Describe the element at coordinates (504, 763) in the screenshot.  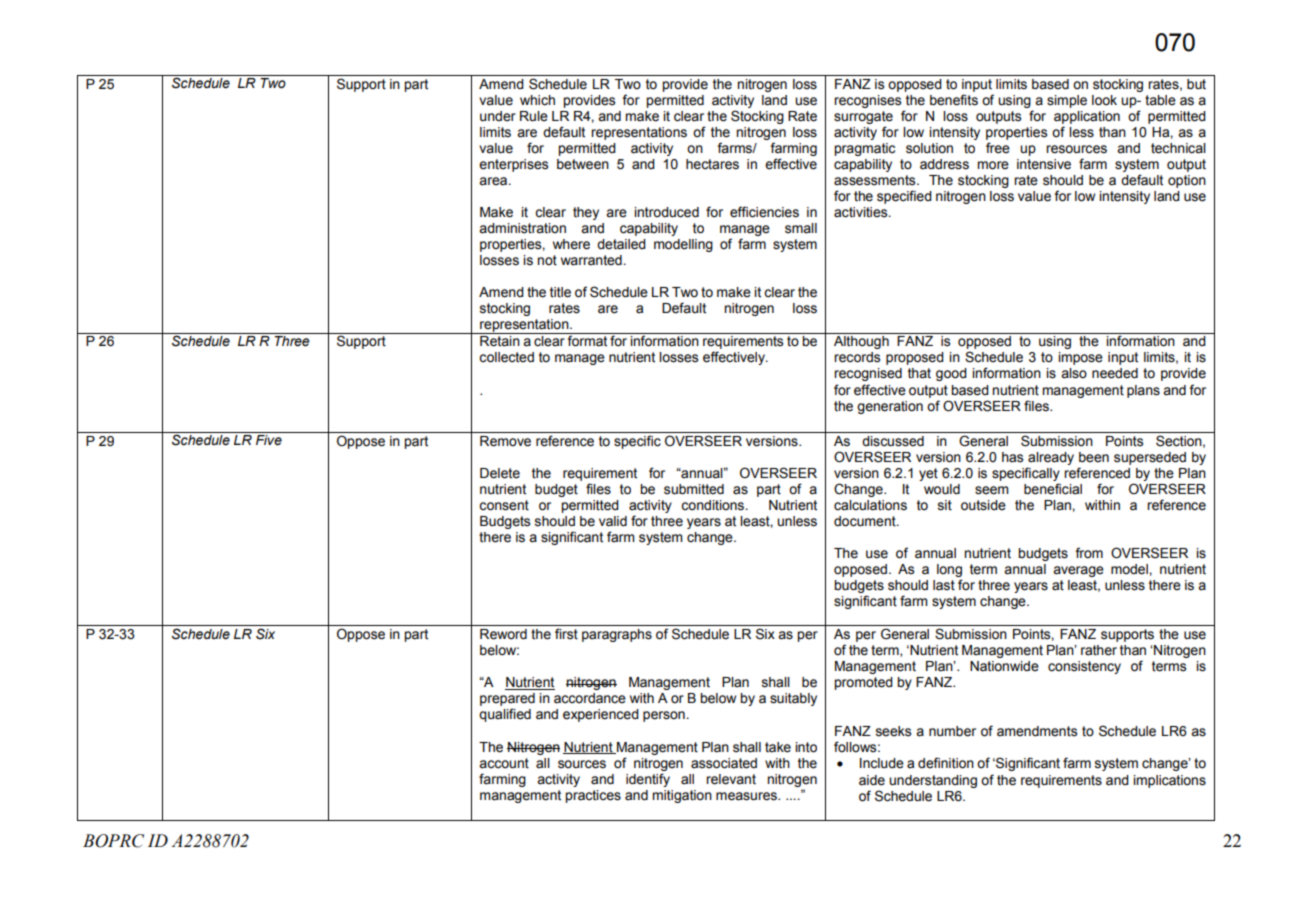
I see `account` at that location.
